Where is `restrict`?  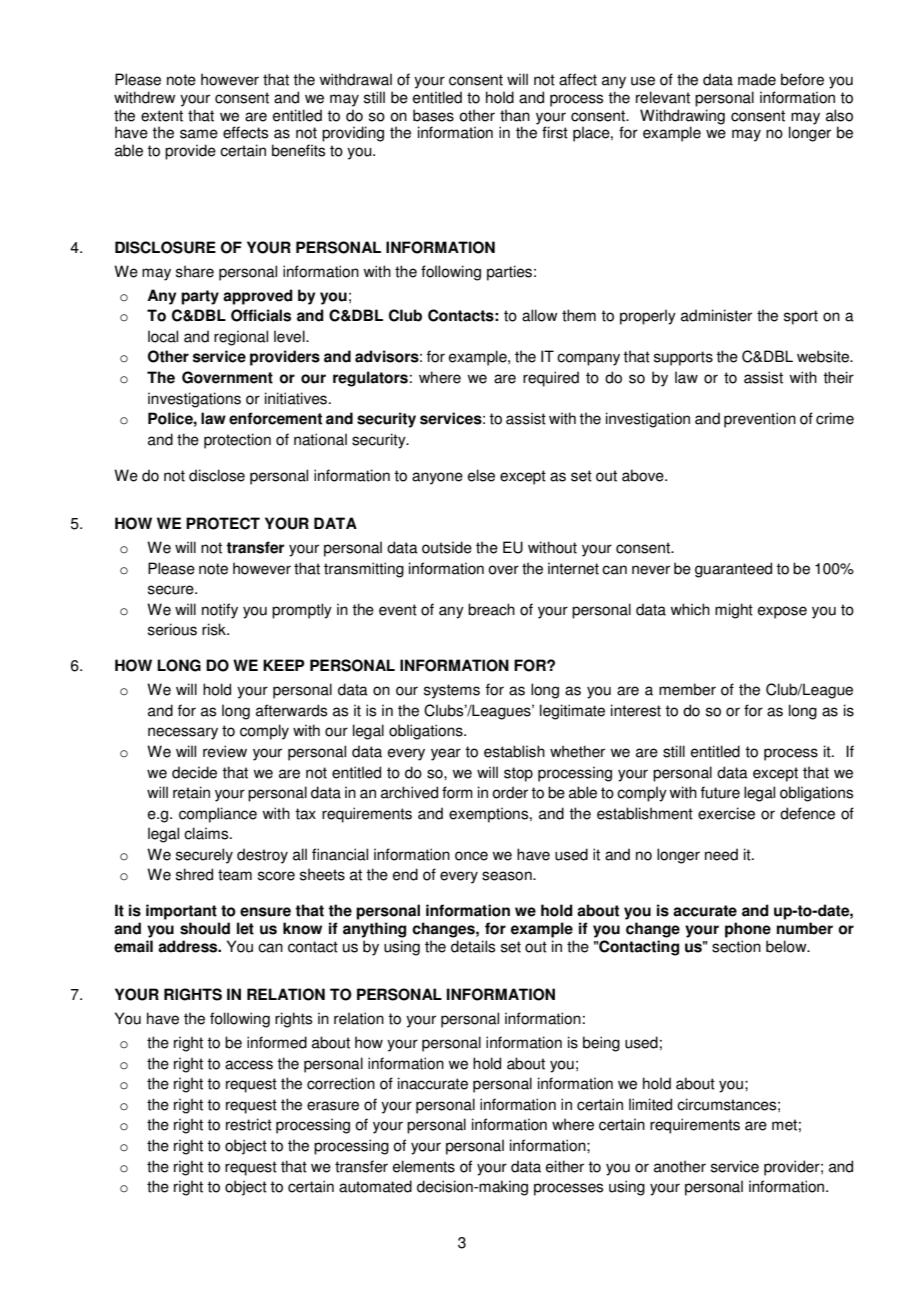 restrict is located at coordinates (249, 1124).
